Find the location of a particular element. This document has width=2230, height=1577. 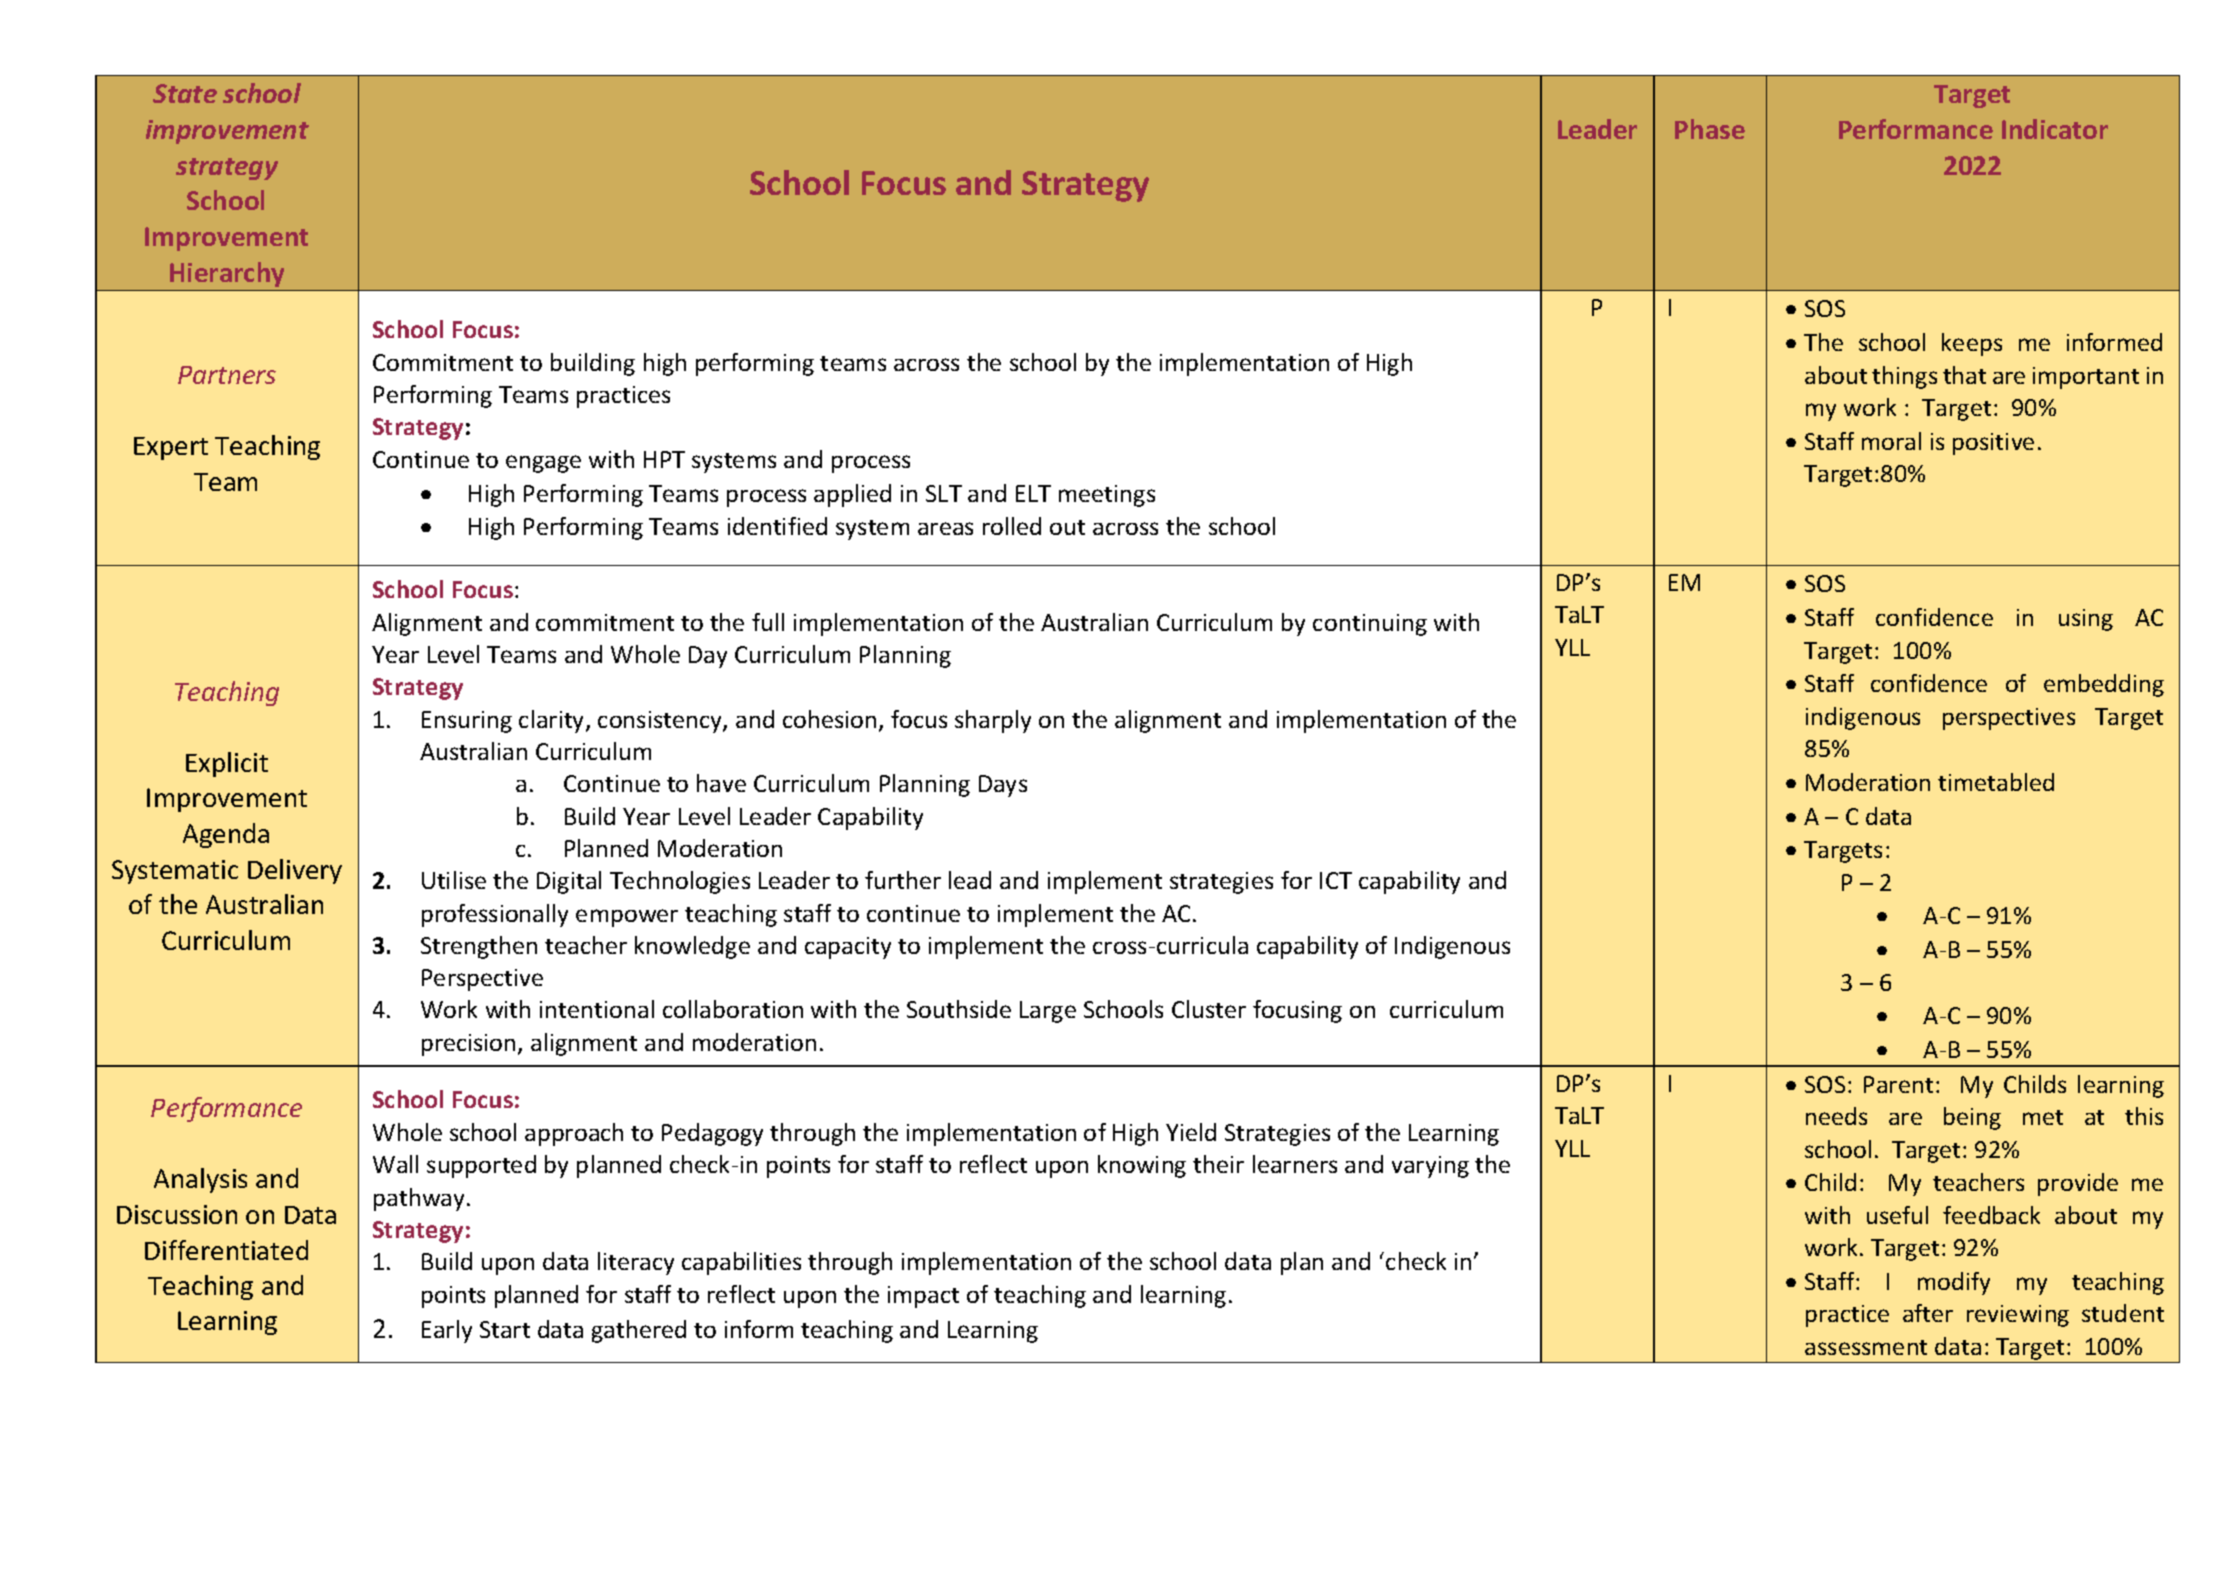

Early is located at coordinates (447, 1331).
